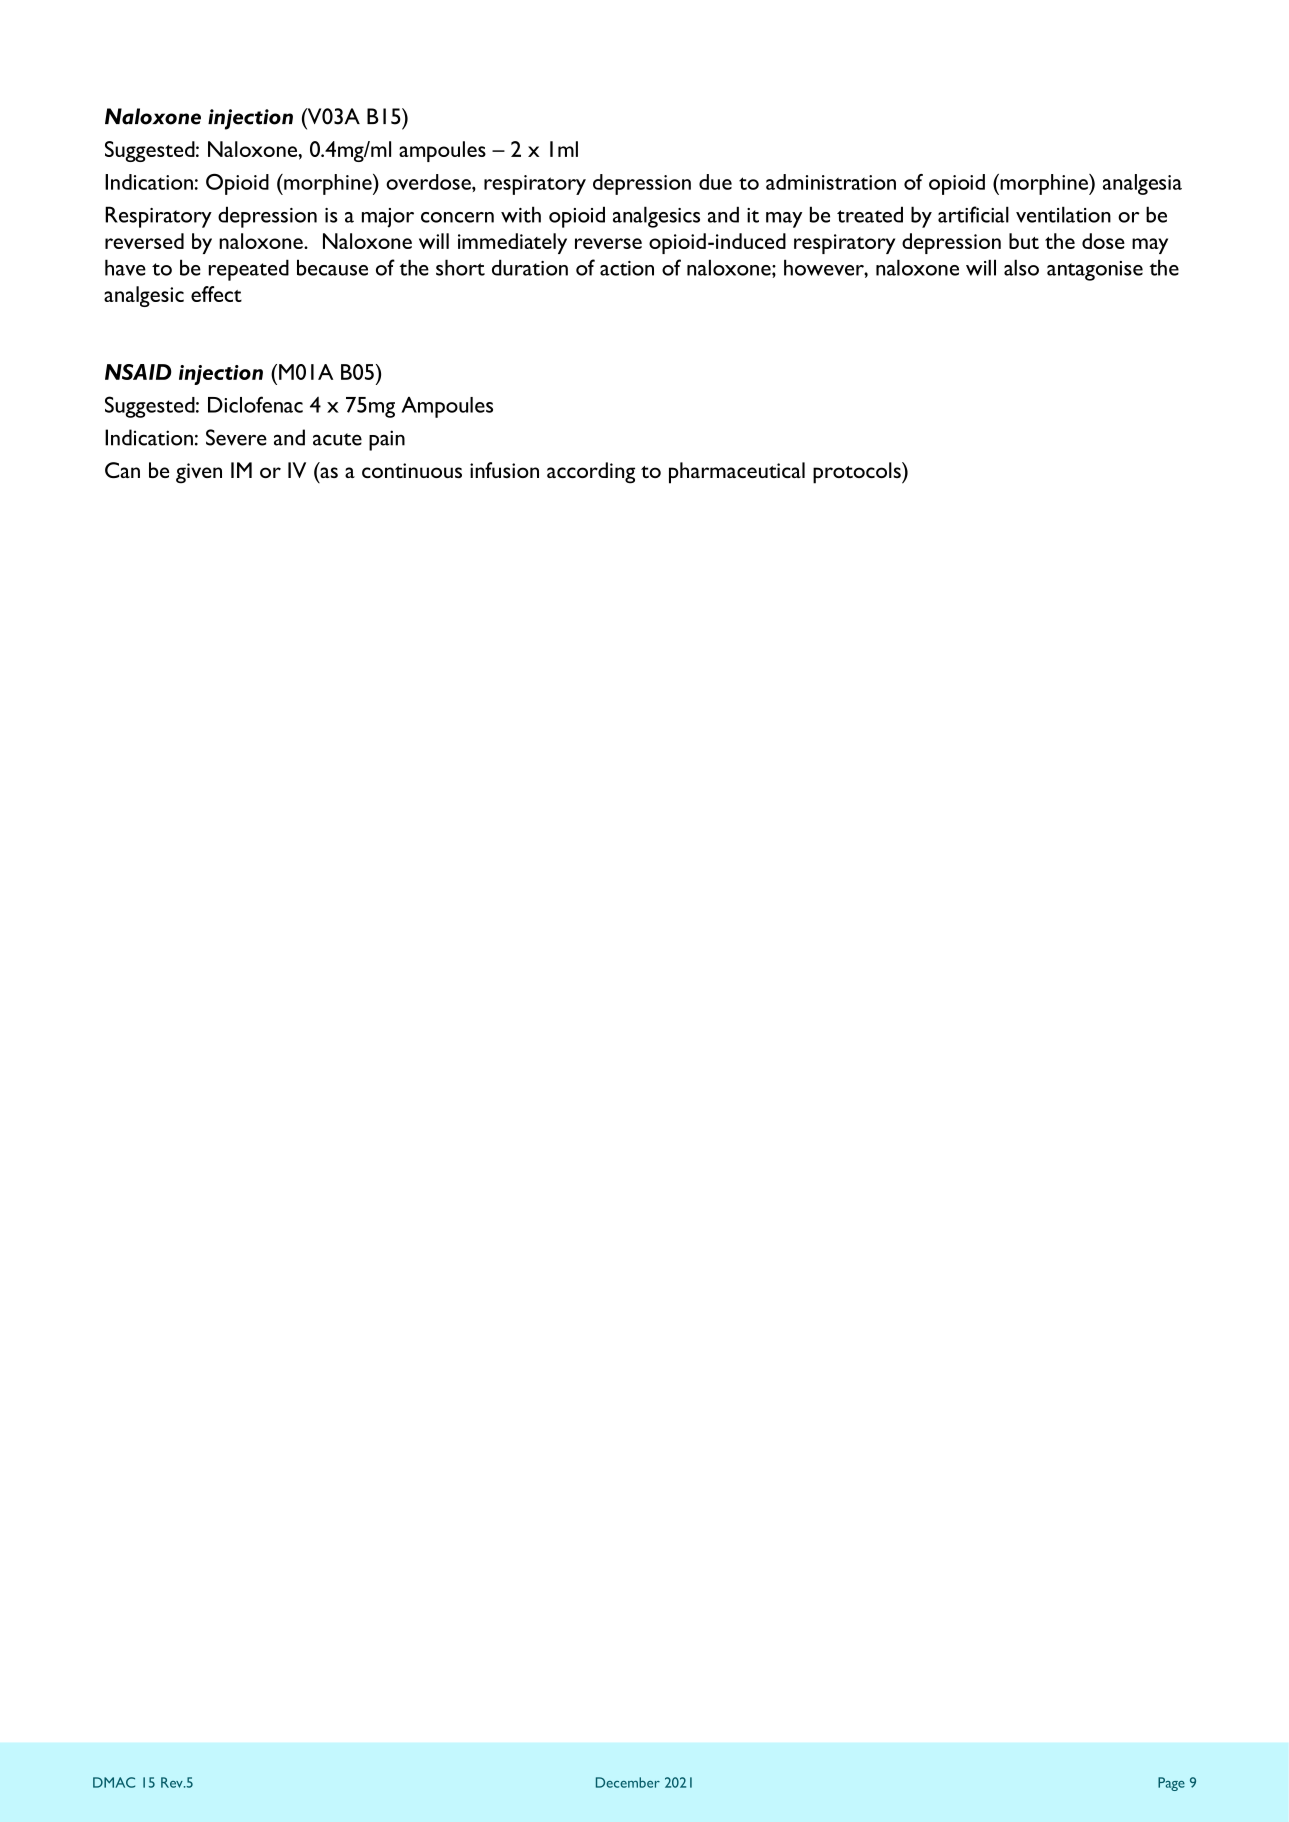 The width and height of the screenshot is (1289, 1822). What do you see at coordinates (1024, 241) in the screenshot?
I see `but` at bounding box center [1024, 241].
